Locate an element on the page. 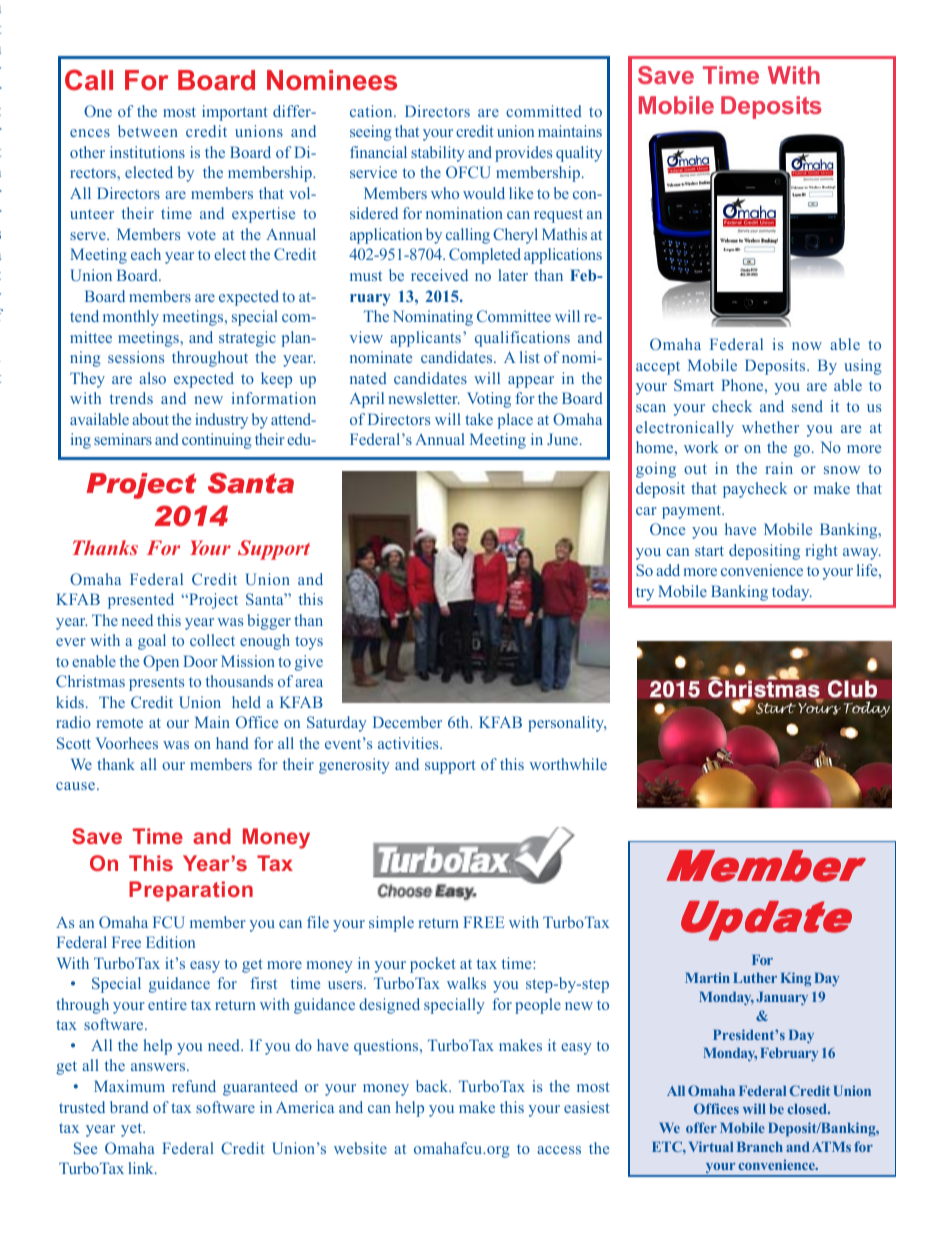 The width and height of the image is (952, 1233). rain is located at coordinates (779, 468).
